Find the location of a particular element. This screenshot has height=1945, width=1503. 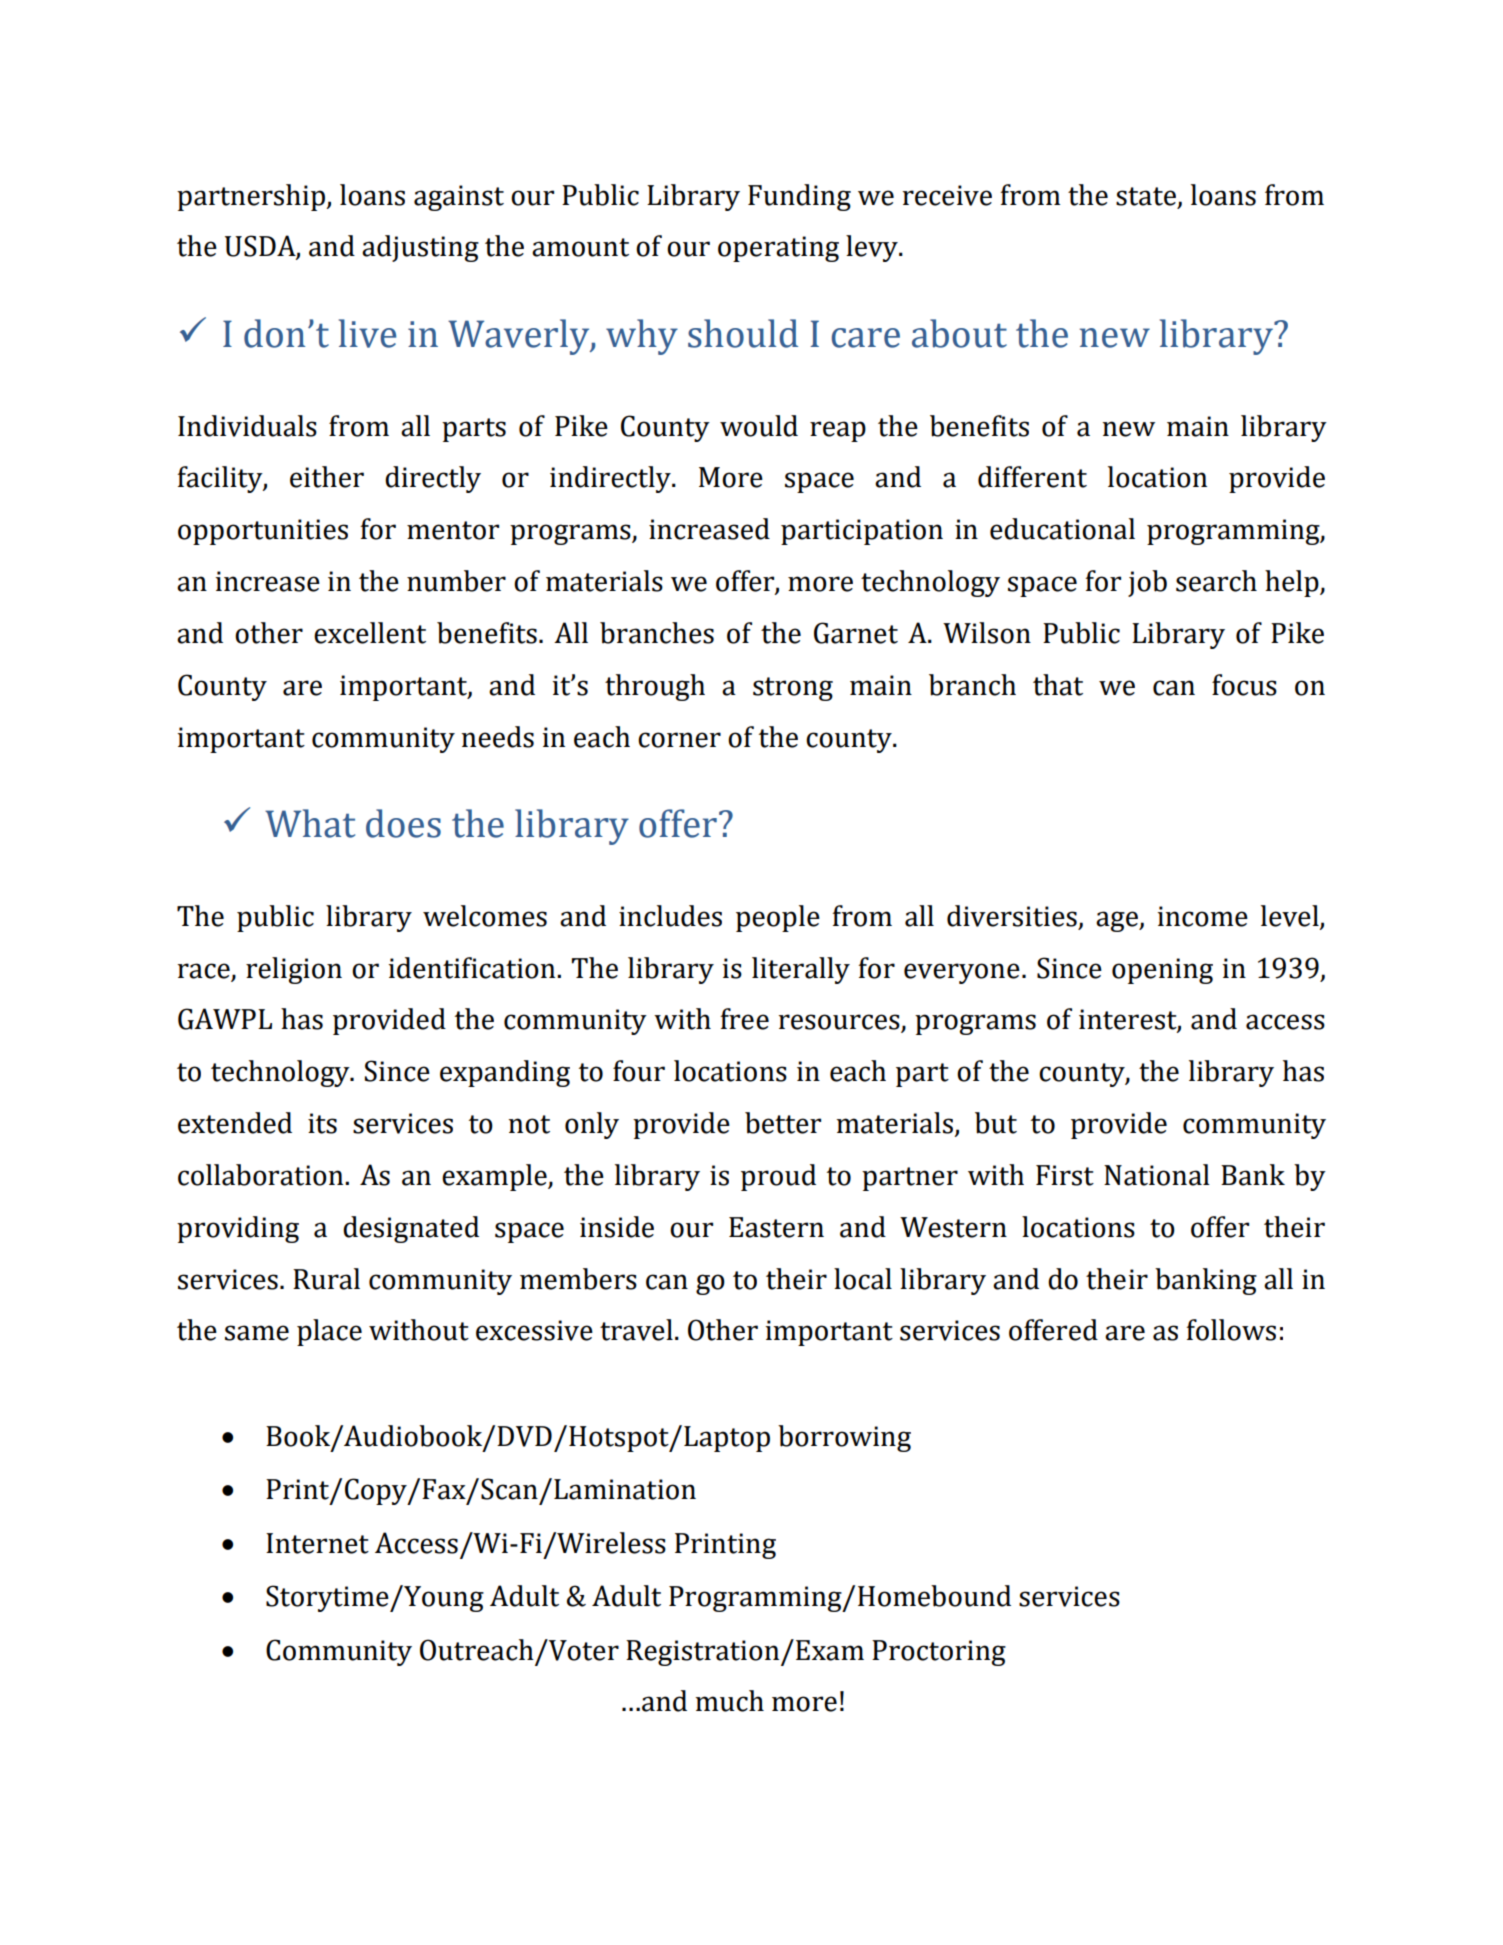

What is located at coordinates (310, 823).
